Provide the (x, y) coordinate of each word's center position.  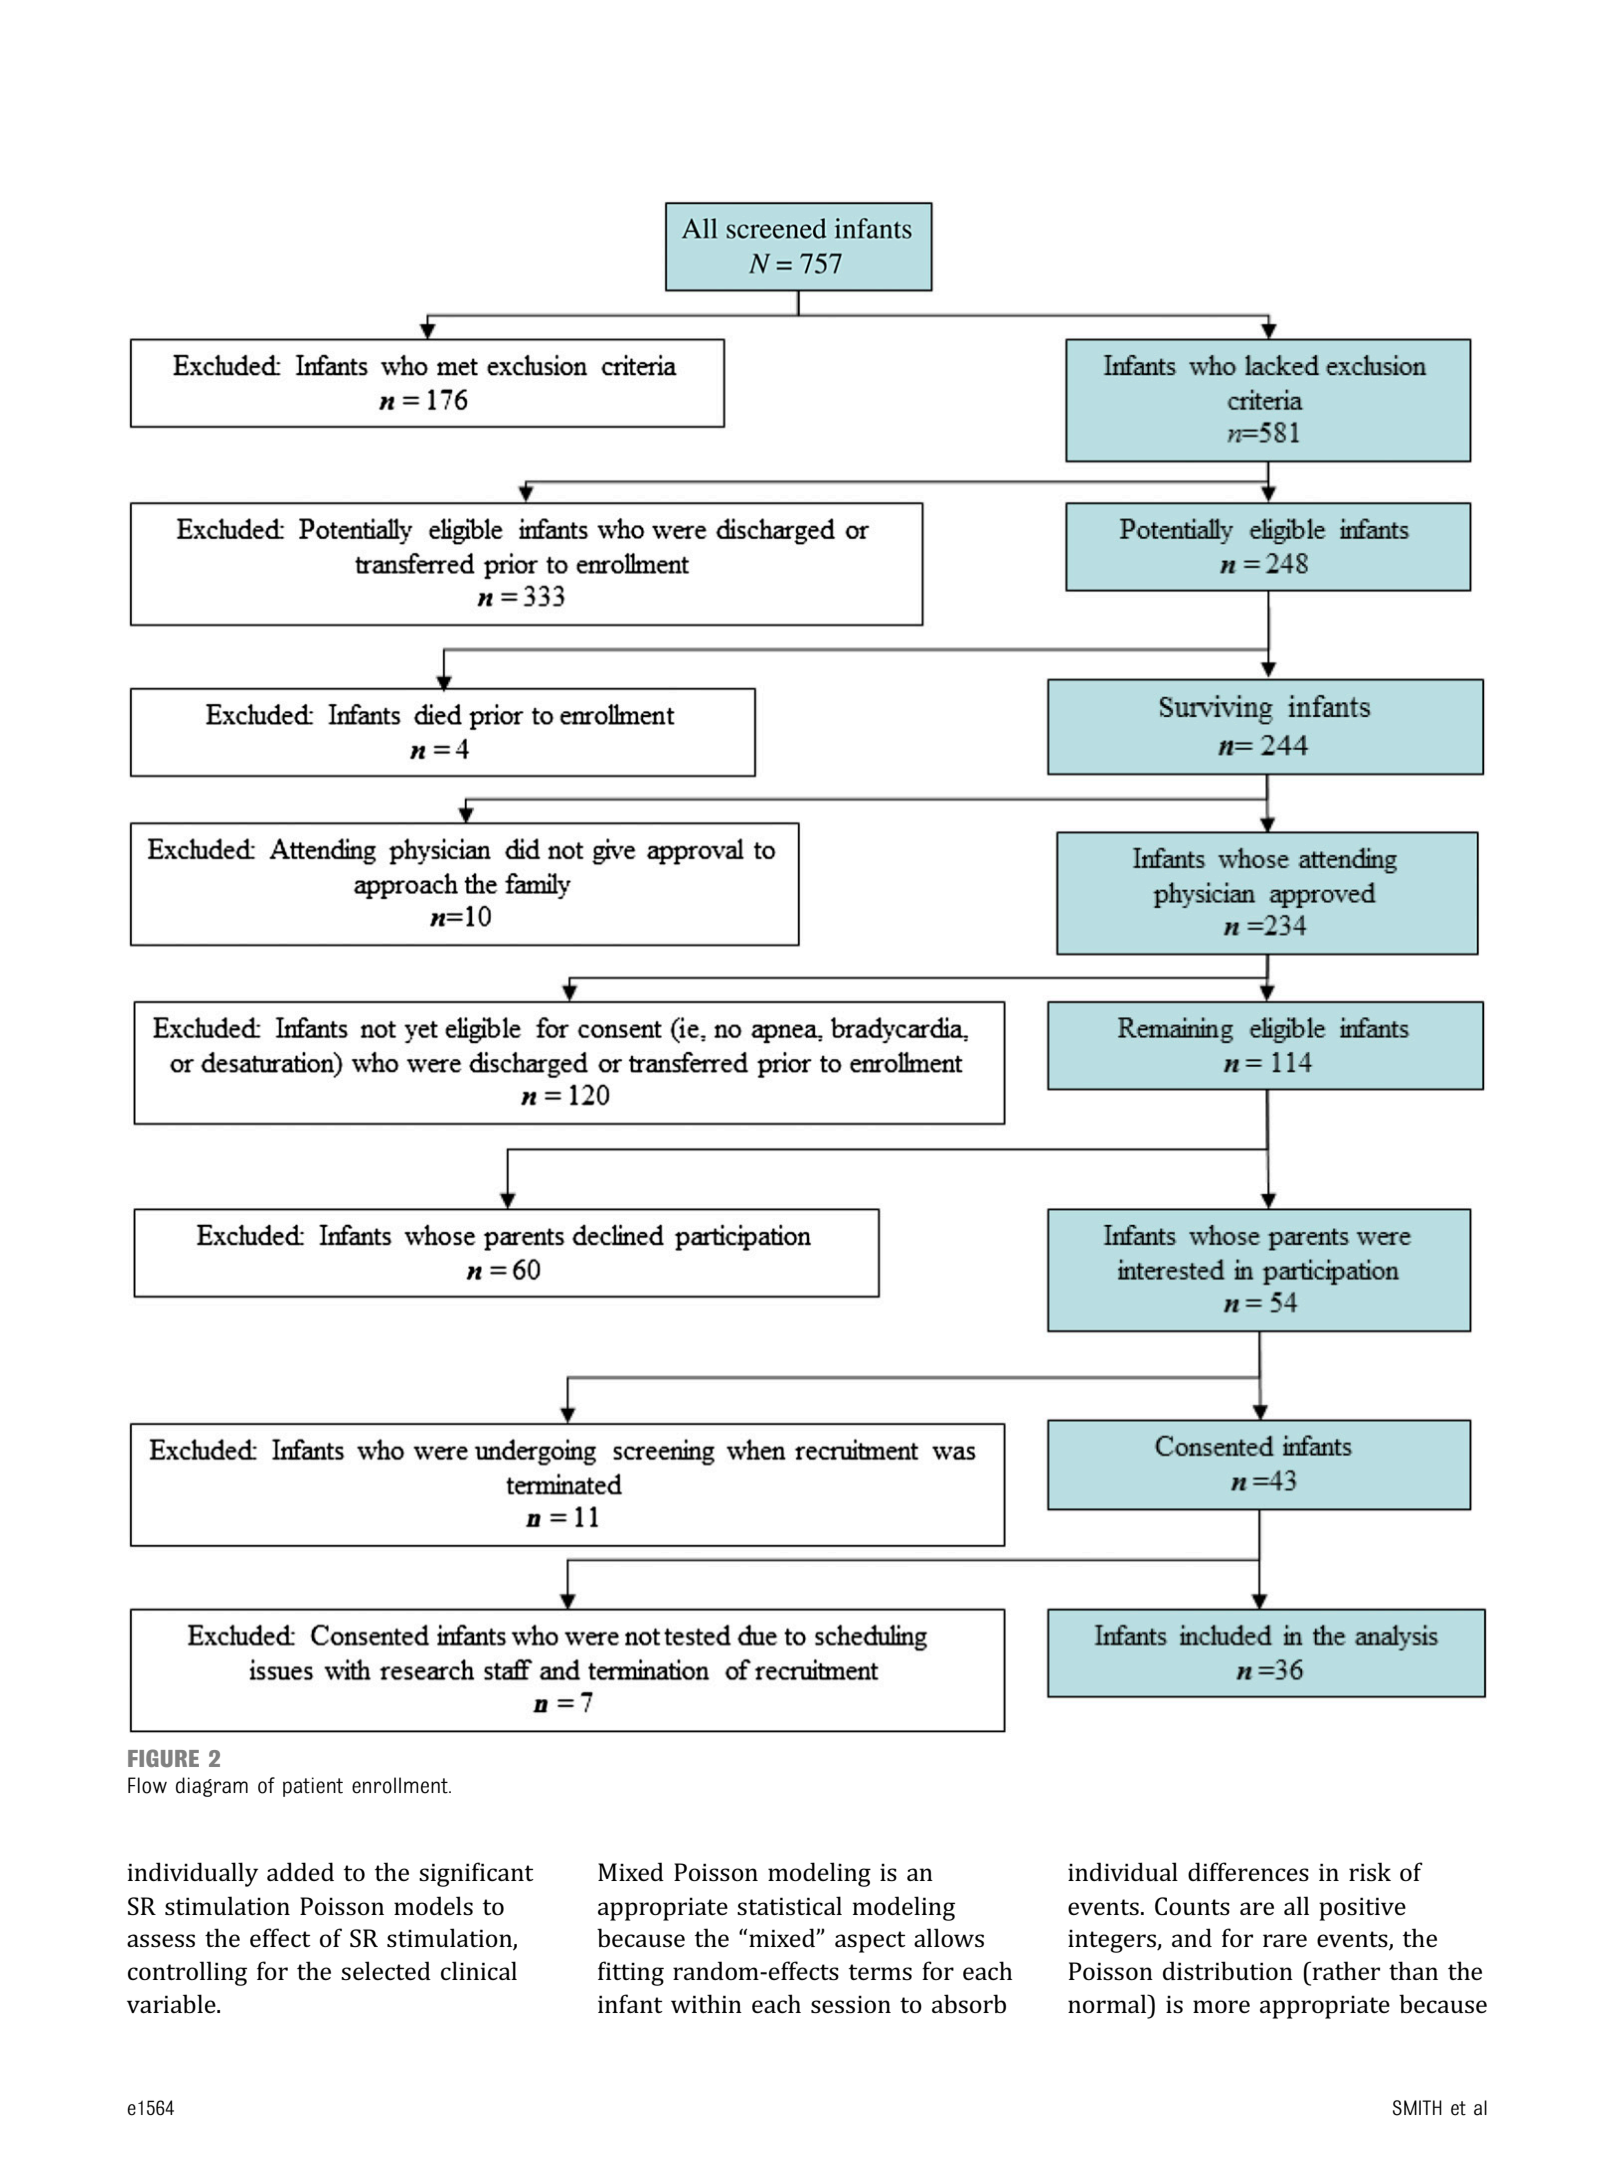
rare (1285, 1940)
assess (161, 1941)
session (851, 2004)
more (1221, 2006)
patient (313, 1787)
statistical (789, 1905)
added (300, 1871)
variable (172, 2003)
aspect (870, 1942)
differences (1248, 1872)
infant (630, 2003)
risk (1370, 1871)
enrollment (401, 1785)
